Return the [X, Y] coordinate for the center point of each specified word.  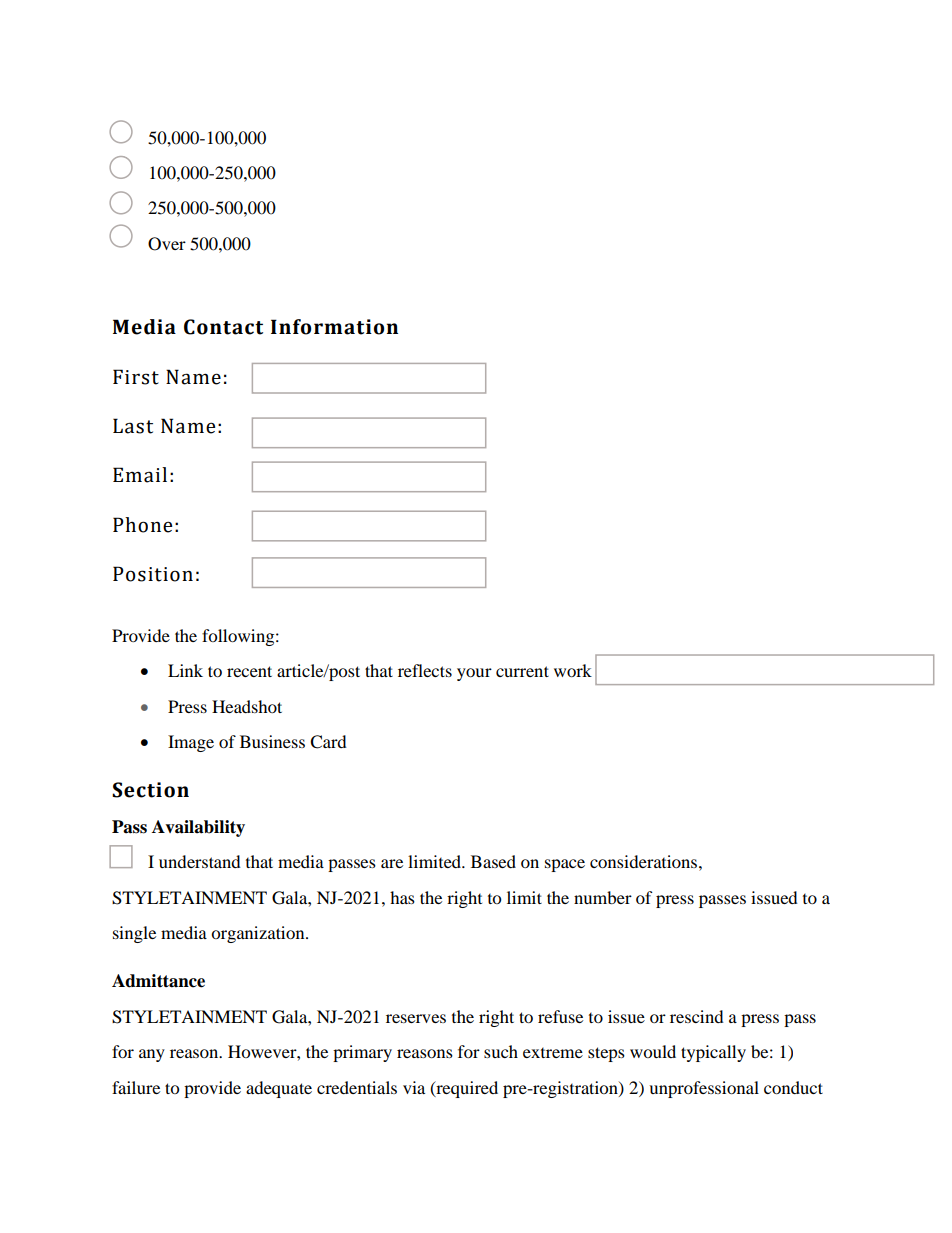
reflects [425, 670]
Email [140, 475]
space [565, 865]
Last [133, 426]
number [603, 897]
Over [167, 244]
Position [153, 574]
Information [334, 327]
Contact [223, 327]
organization [259, 934]
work [573, 670]
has [402, 897]
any [152, 1055]
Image [191, 743]
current [522, 671]
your [474, 674]
